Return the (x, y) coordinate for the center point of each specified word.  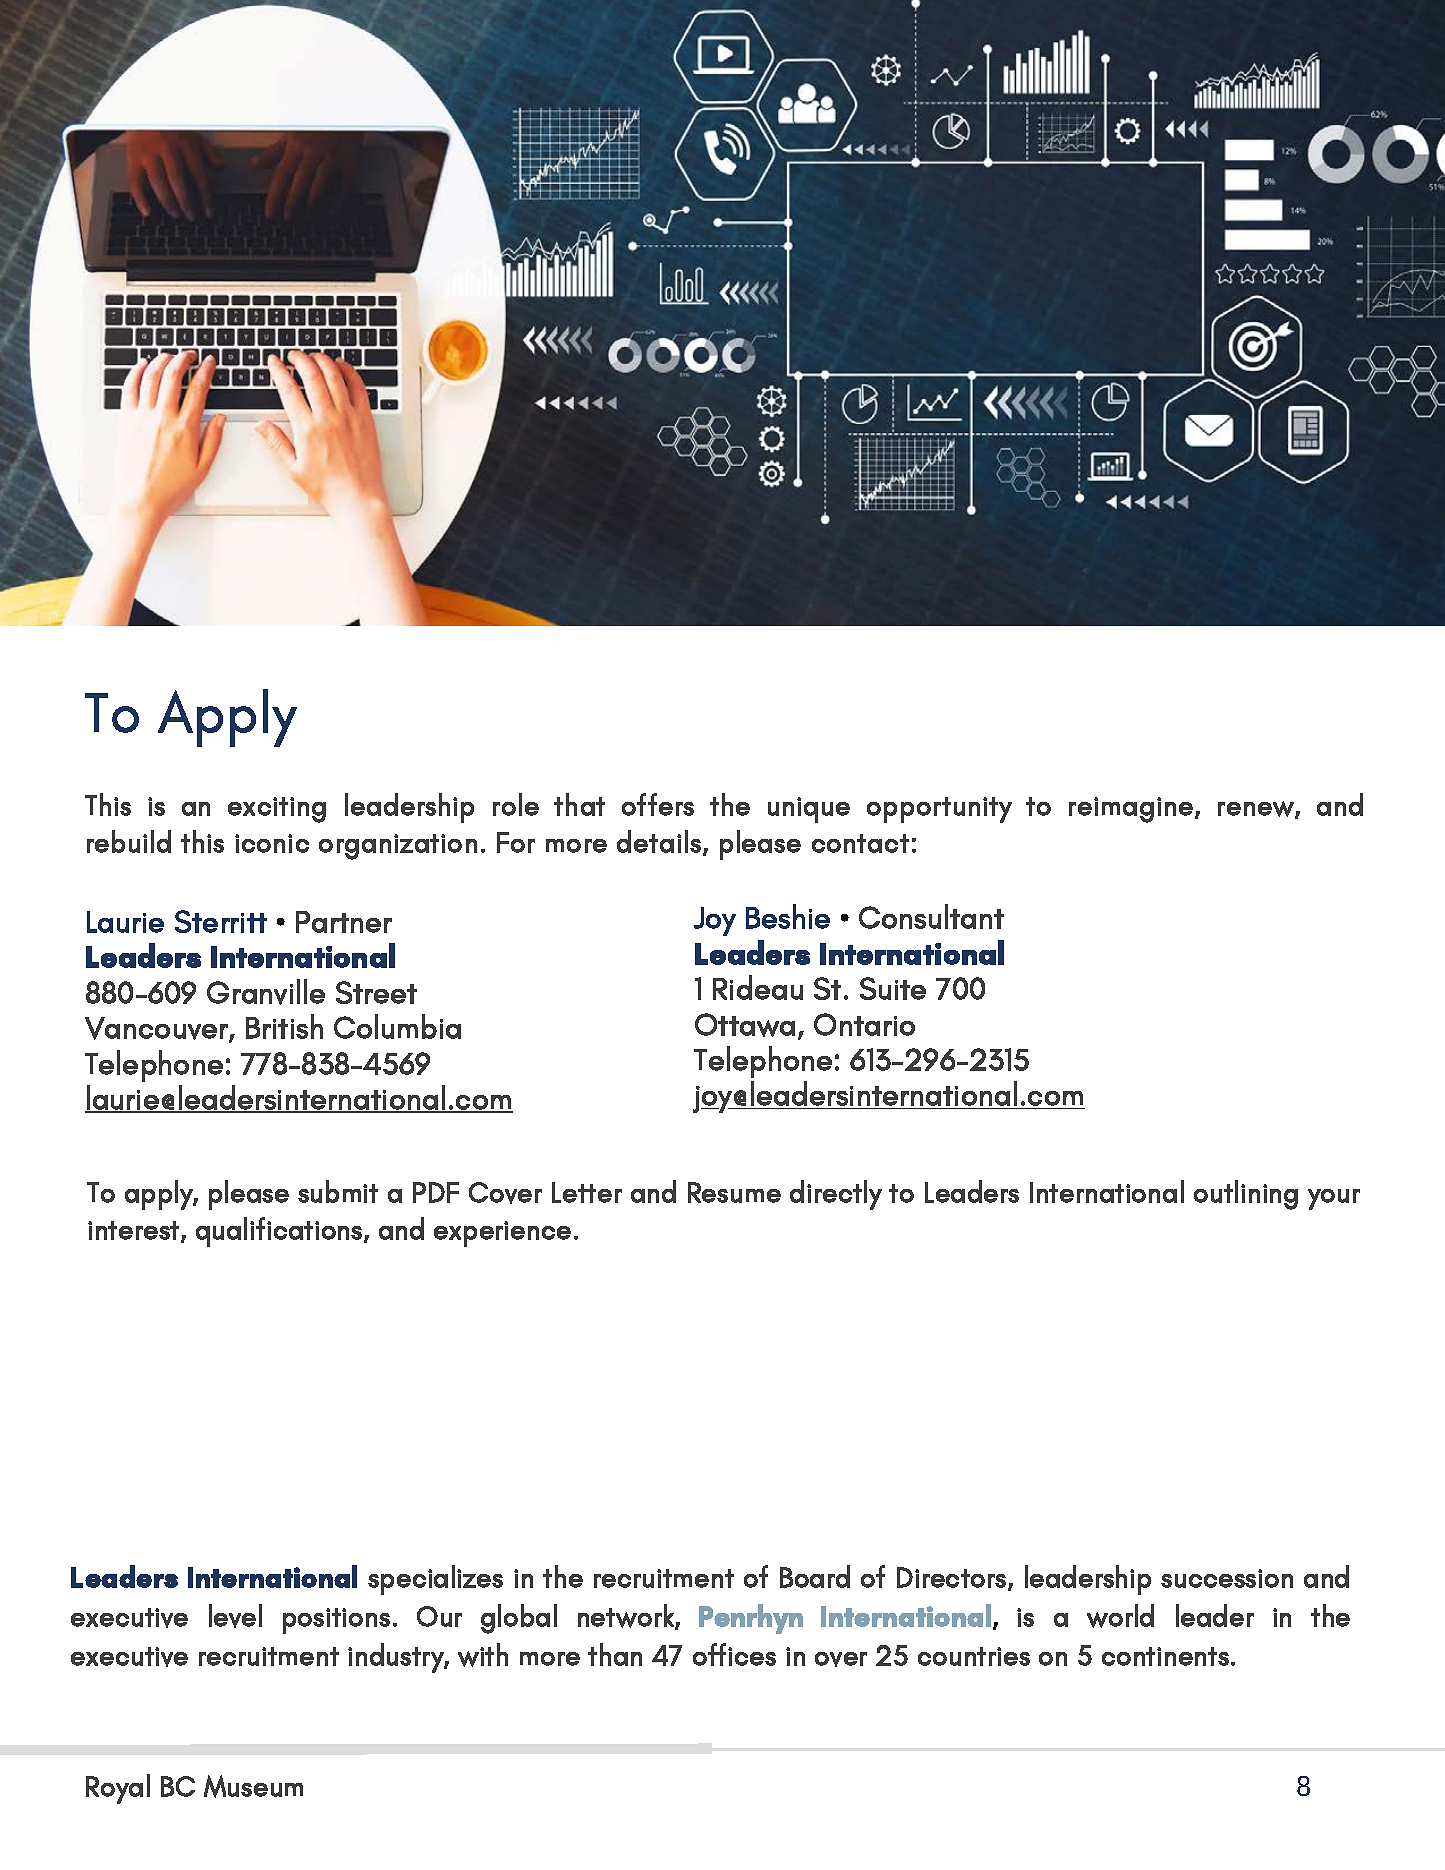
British (284, 1026)
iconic (272, 843)
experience (502, 1234)
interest (135, 1231)
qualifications (280, 1232)
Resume (734, 1192)
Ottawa (745, 1025)
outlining (1246, 1195)
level (235, 1616)
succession (1227, 1578)
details (660, 842)
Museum (253, 1786)
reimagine (1132, 810)
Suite (893, 988)
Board (815, 1576)
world (1120, 1616)
